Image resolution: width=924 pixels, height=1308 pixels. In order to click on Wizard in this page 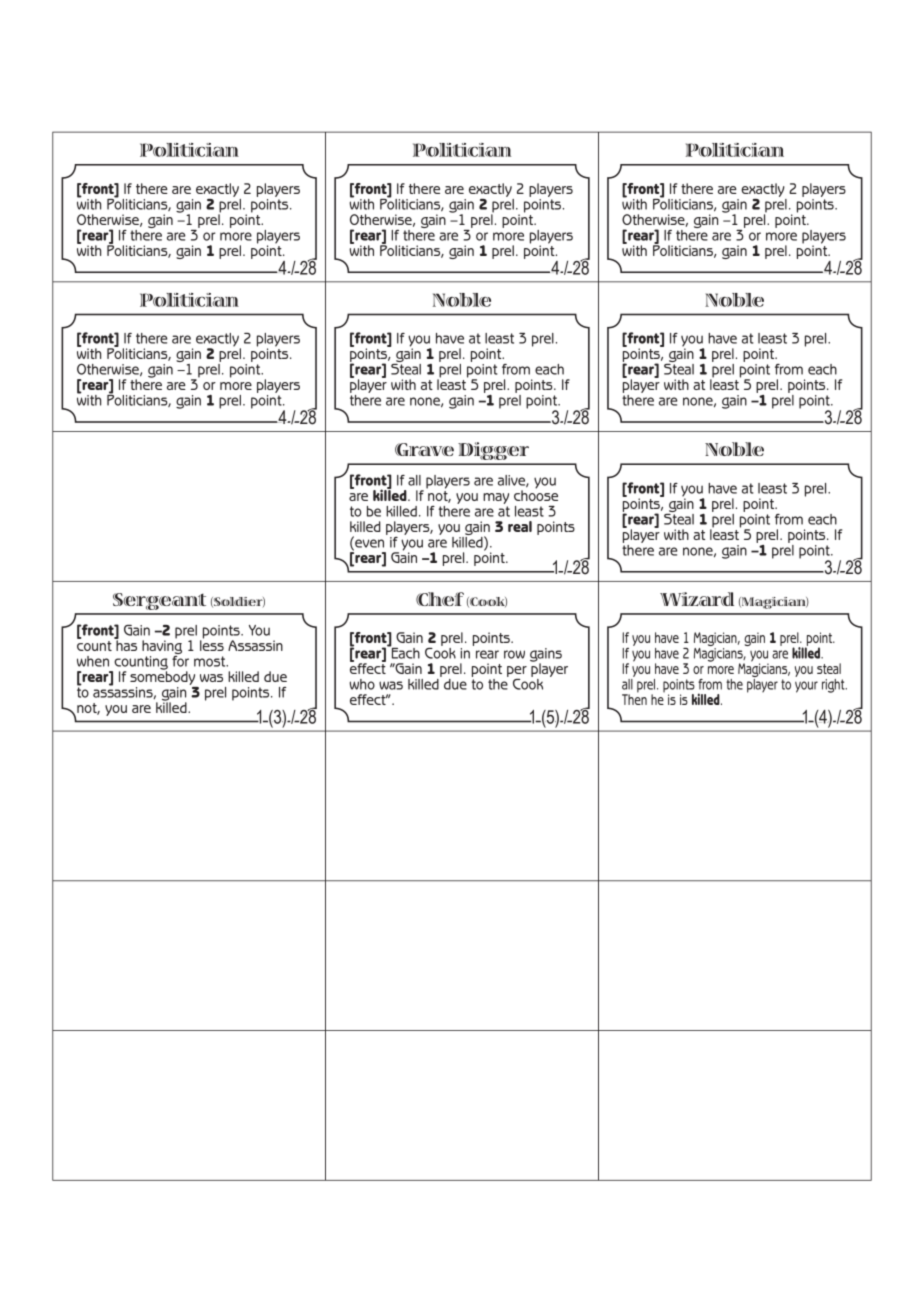, I will do `click(697, 599)`.
